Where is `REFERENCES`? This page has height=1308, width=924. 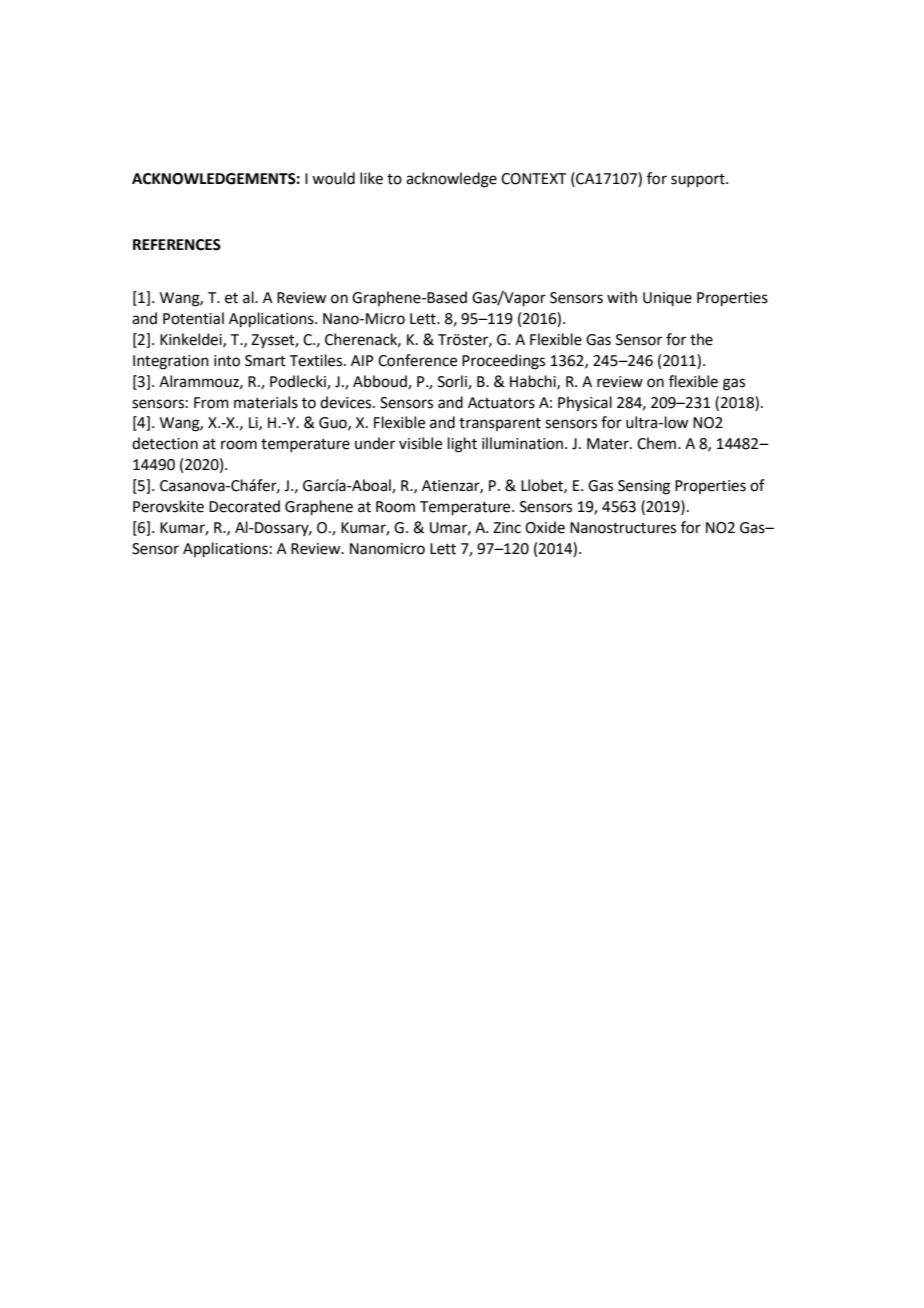
REFERENCES is located at coordinates (177, 245).
